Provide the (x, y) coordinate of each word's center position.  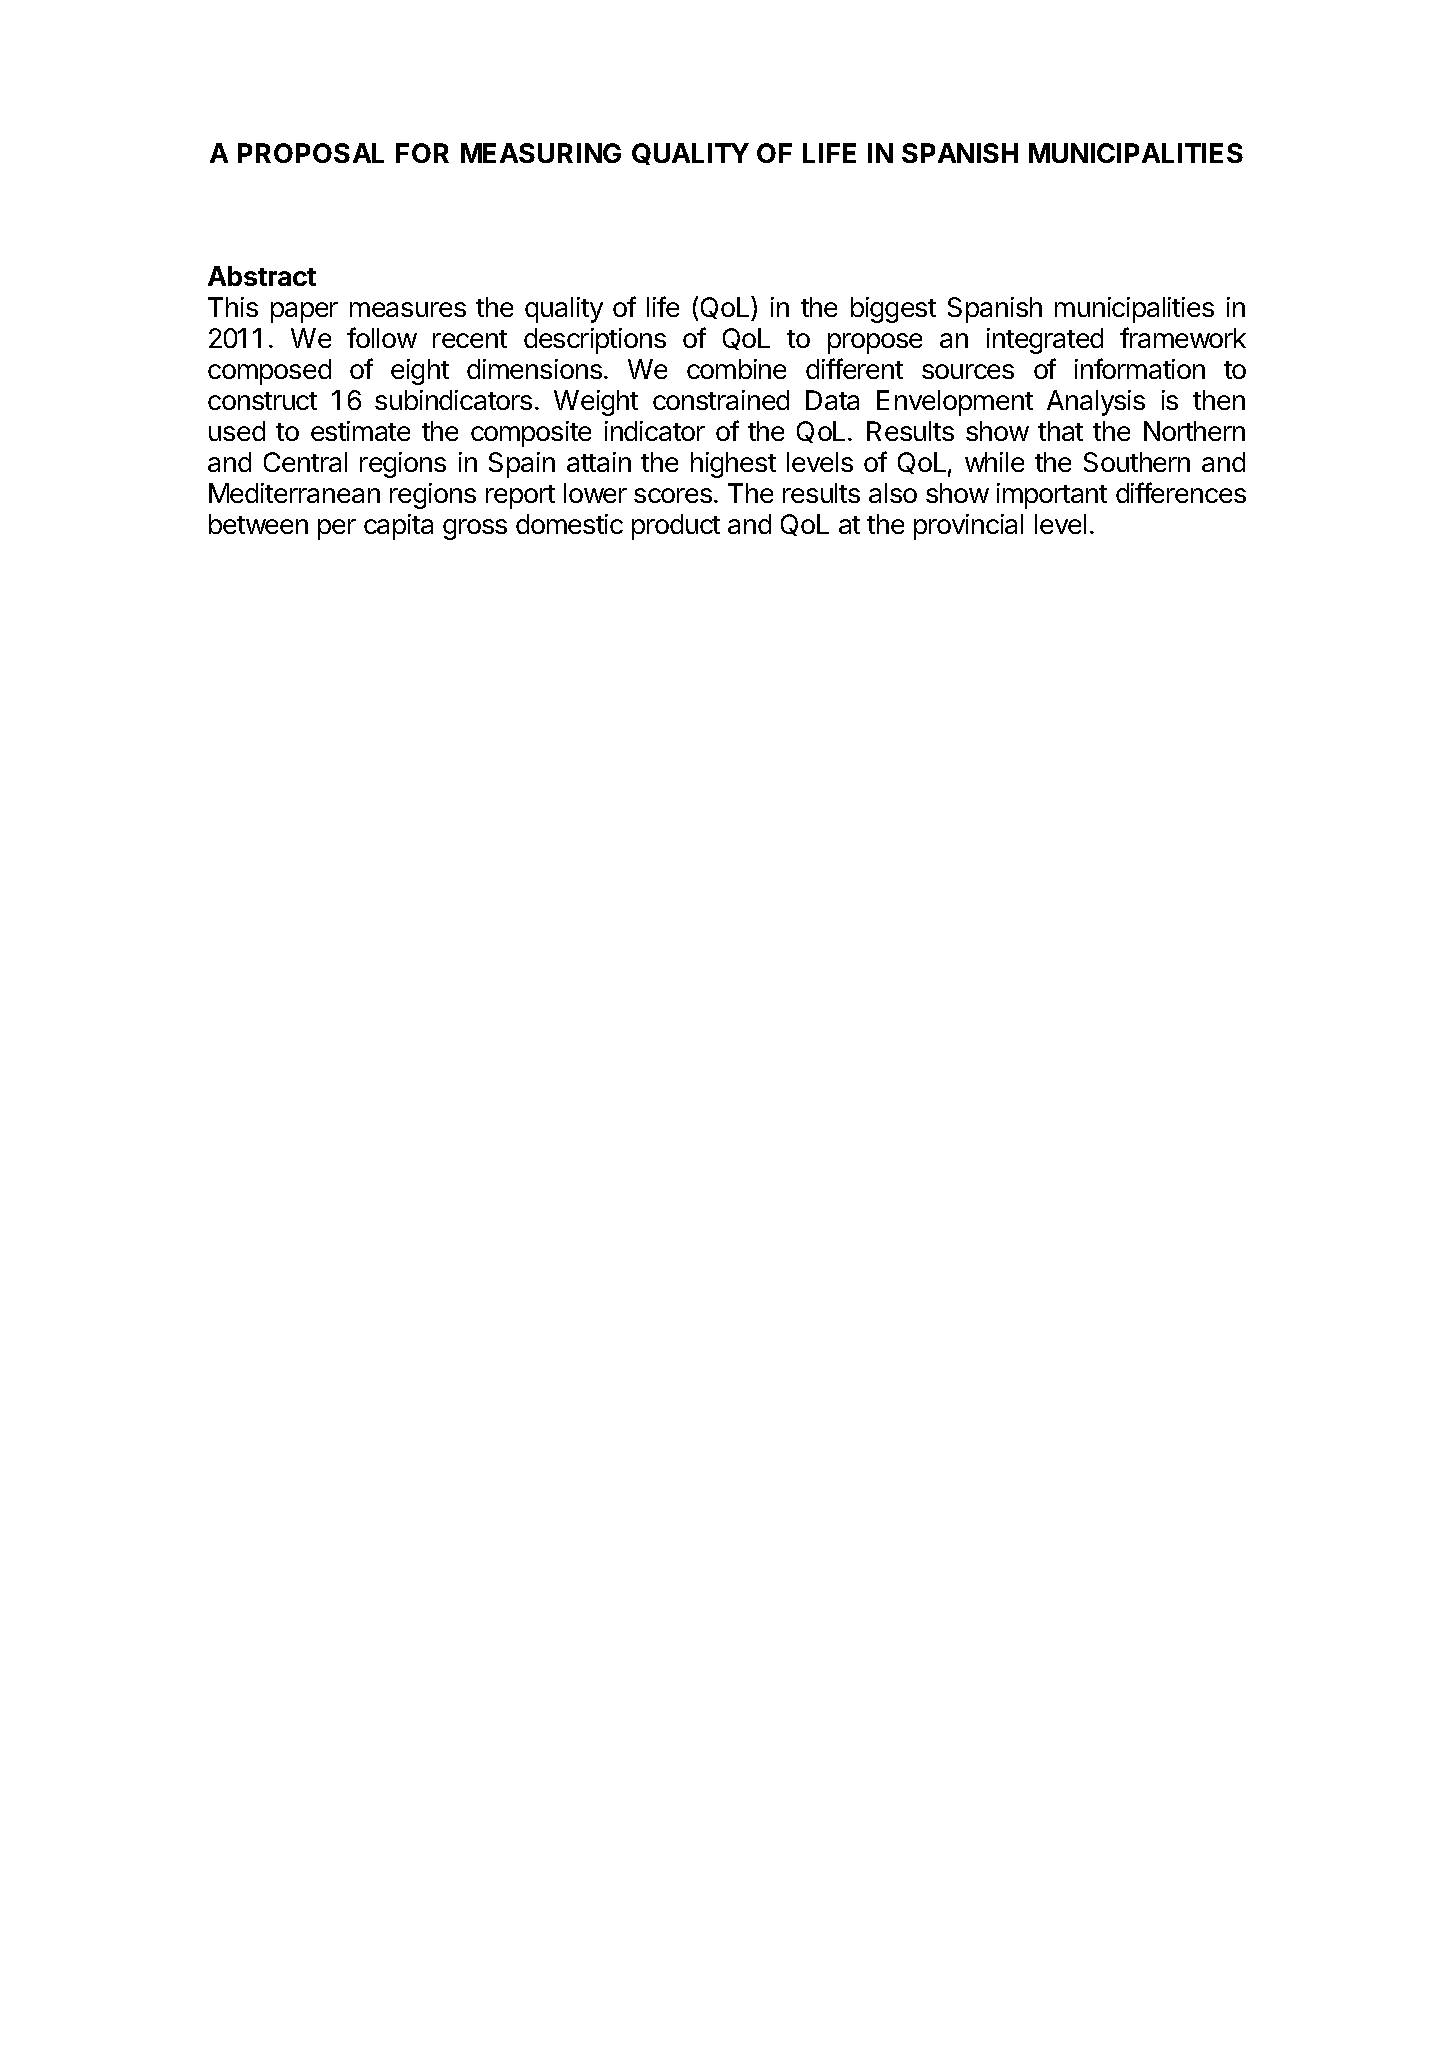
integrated (1045, 341)
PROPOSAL (311, 153)
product (676, 527)
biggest (893, 310)
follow (382, 337)
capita (398, 527)
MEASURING (541, 153)
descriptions (595, 341)
